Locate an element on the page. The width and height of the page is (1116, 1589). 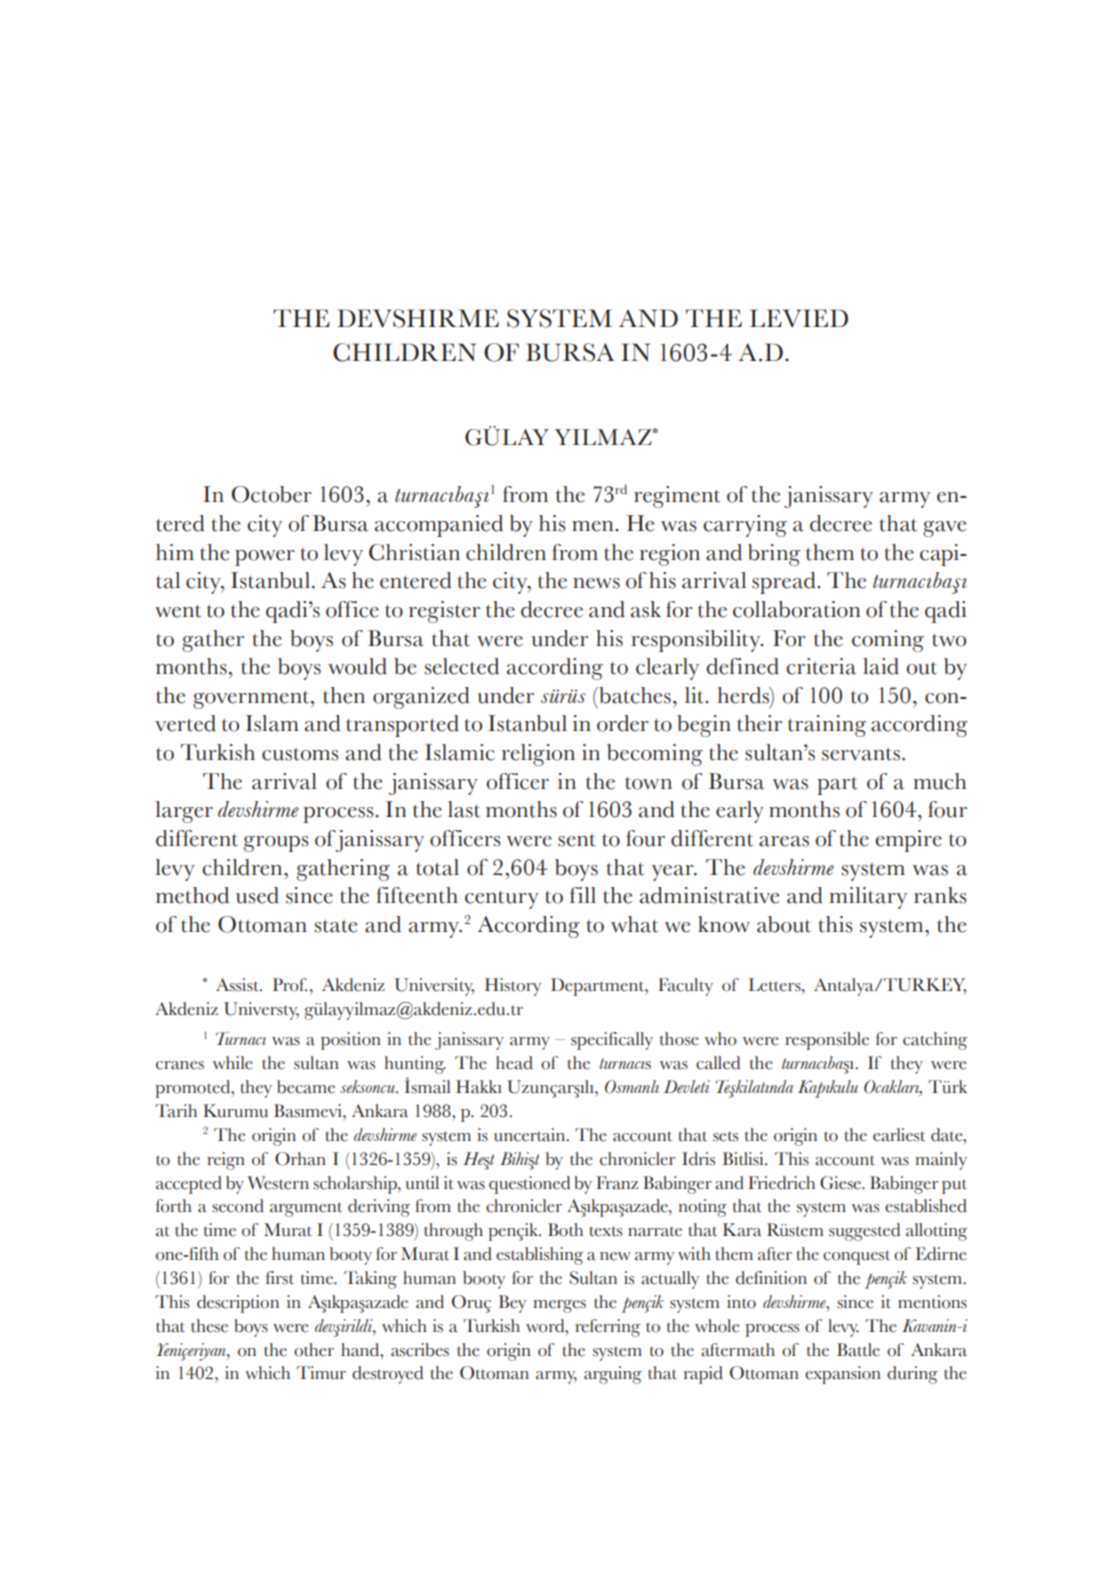
October is located at coordinates (272, 494).
